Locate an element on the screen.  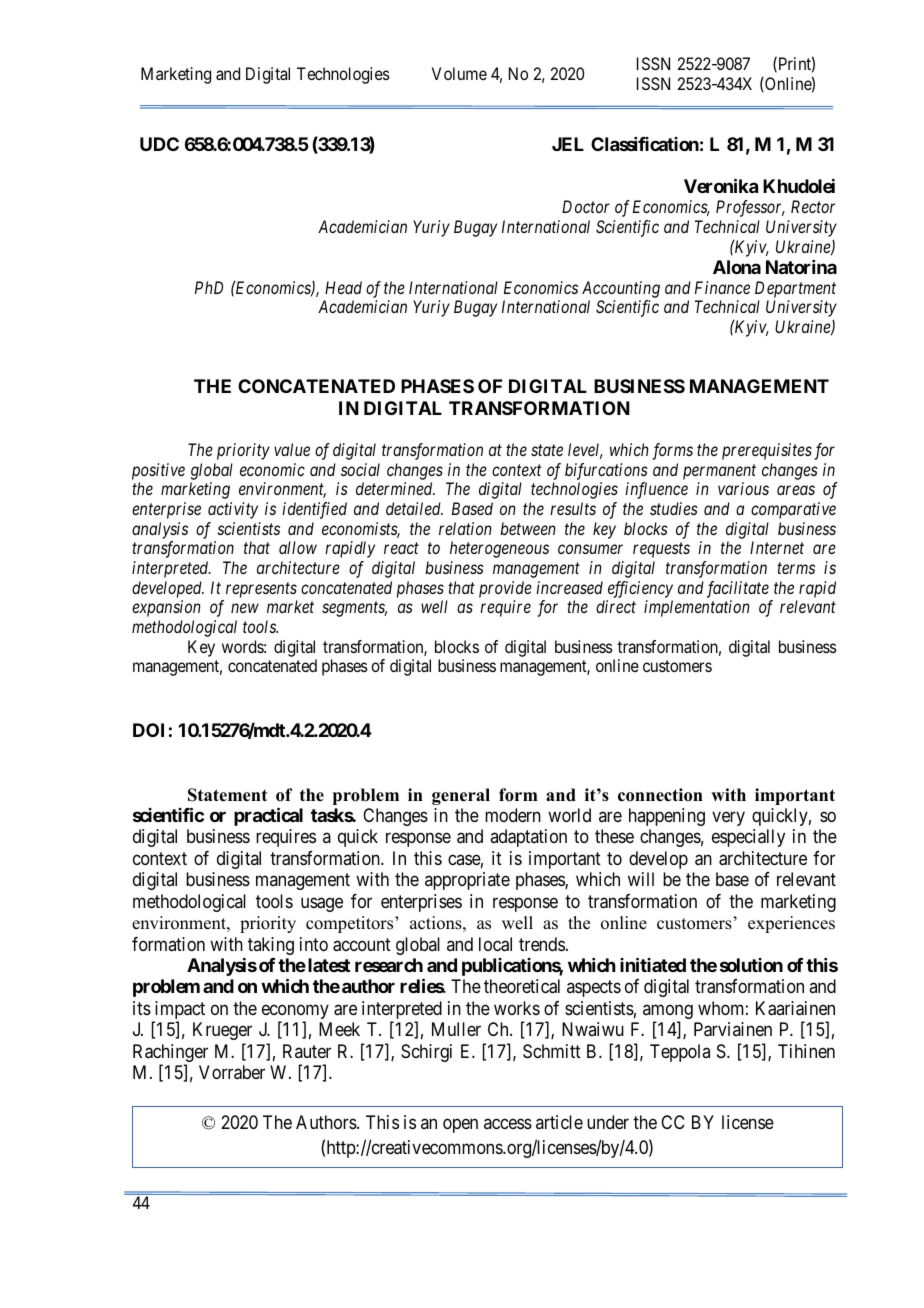
general is located at coordinates (461, 796).
